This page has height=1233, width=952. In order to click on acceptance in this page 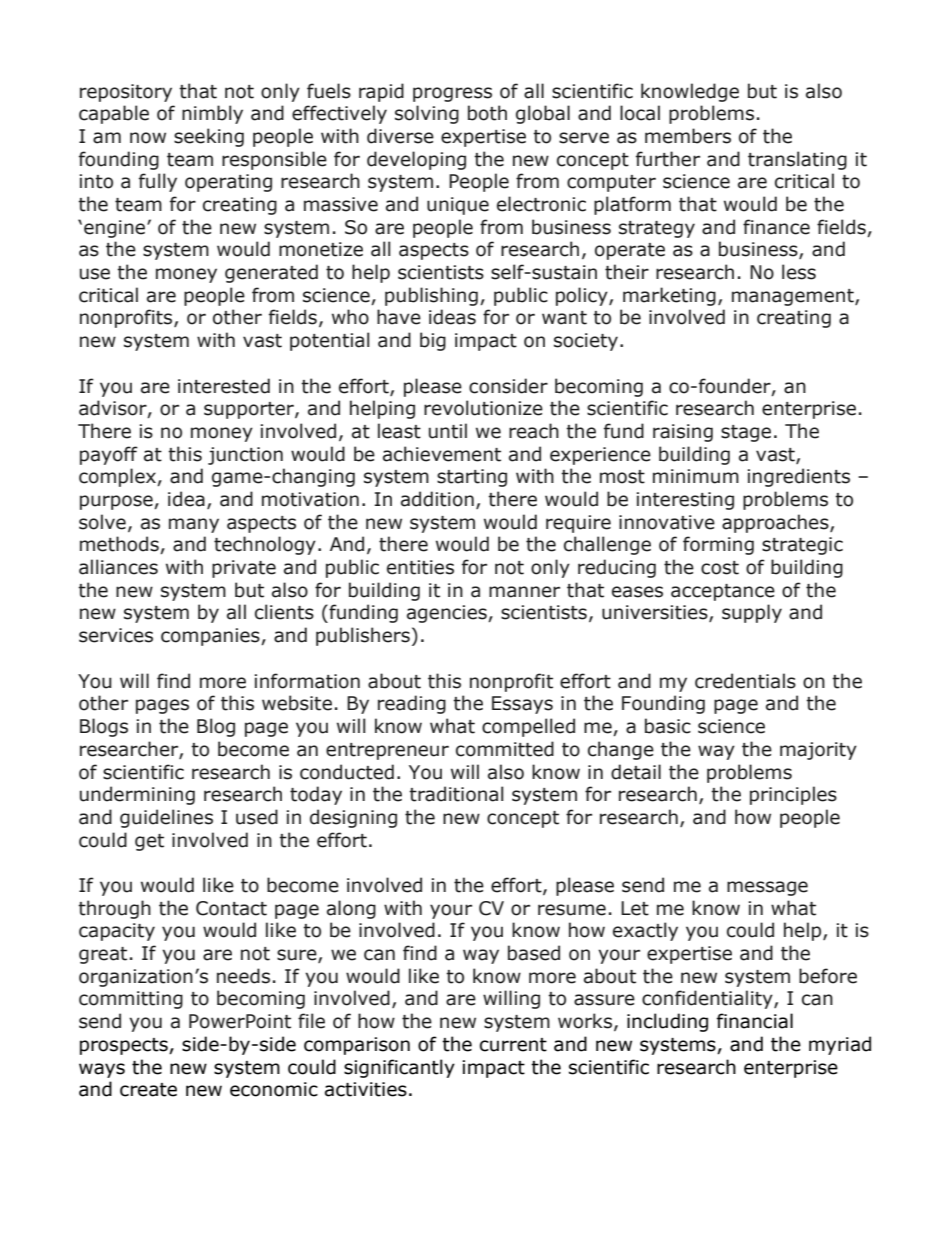, I will do `click(723, 592)`.
